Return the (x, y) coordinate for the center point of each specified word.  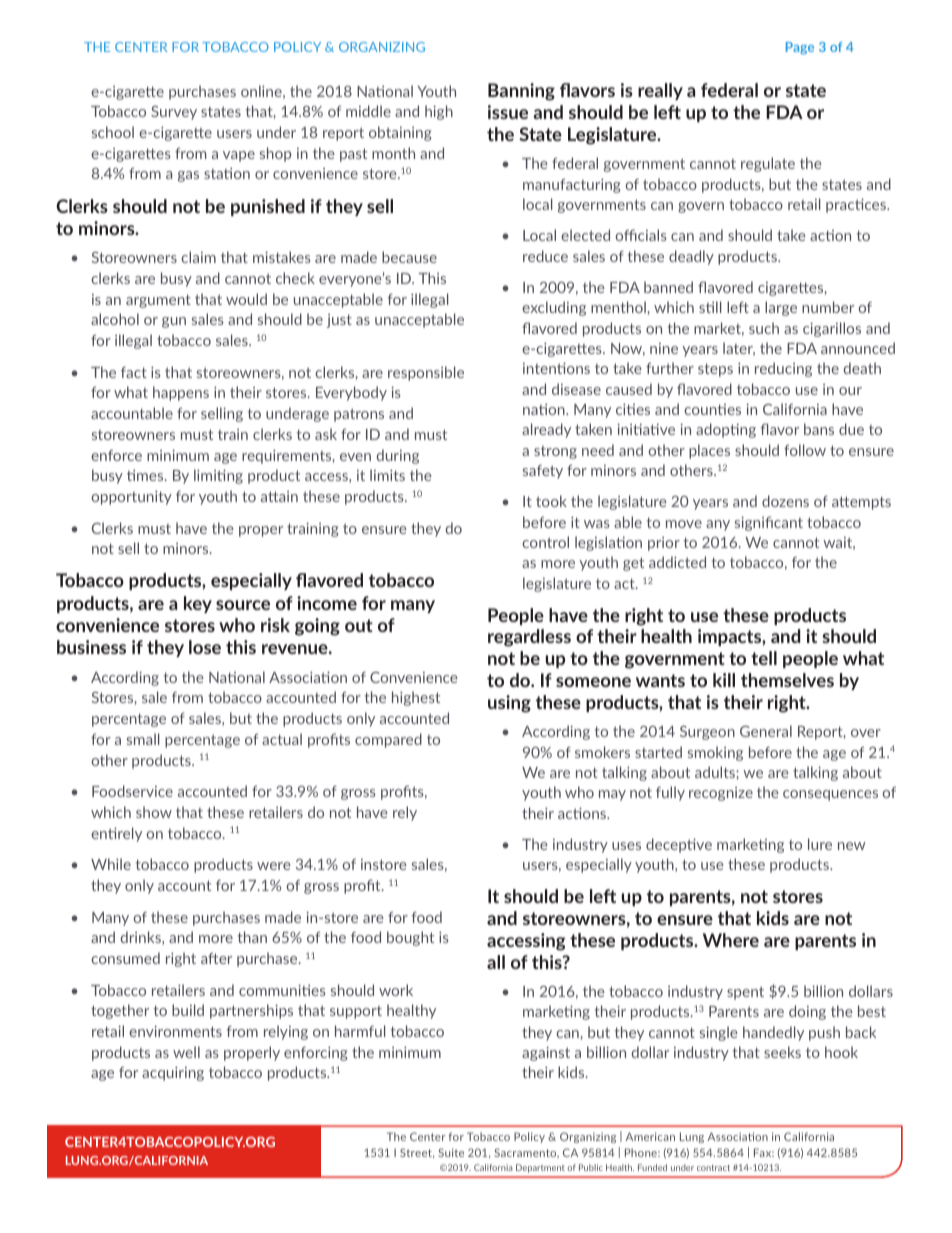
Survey (174, 113)
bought (410, 938)
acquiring (173, 1073)
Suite (451, 1152)
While (111, 864)
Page (800, 48)
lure (820, 844)
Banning (521, 92)
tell (764, 658)
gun (174, 322)
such (764, 328)
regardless (529, 638)
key (198, 604)
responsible (426, 373)
